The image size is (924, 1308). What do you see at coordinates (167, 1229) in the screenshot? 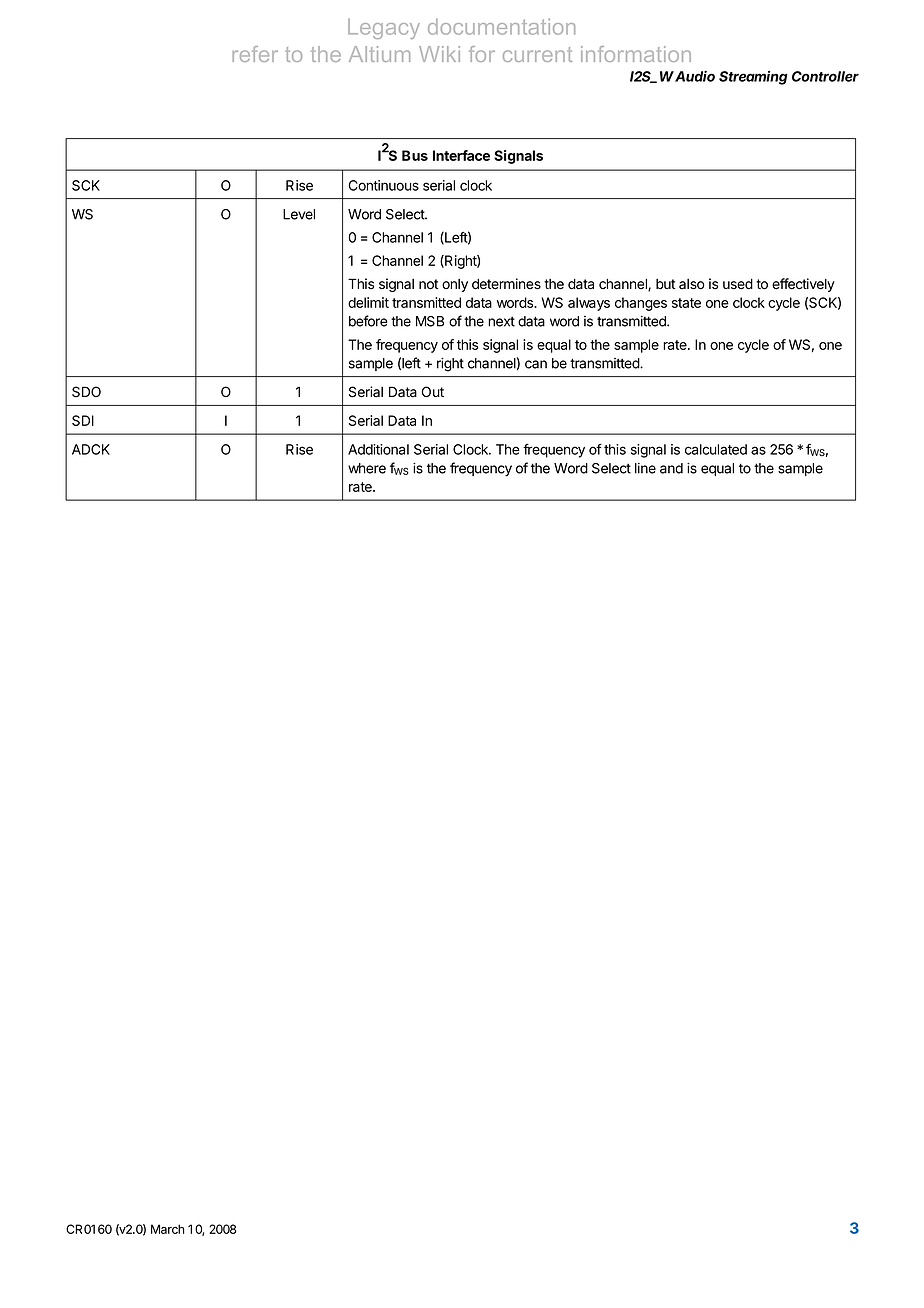
I see `March` at bounding box center [167, 1229].
